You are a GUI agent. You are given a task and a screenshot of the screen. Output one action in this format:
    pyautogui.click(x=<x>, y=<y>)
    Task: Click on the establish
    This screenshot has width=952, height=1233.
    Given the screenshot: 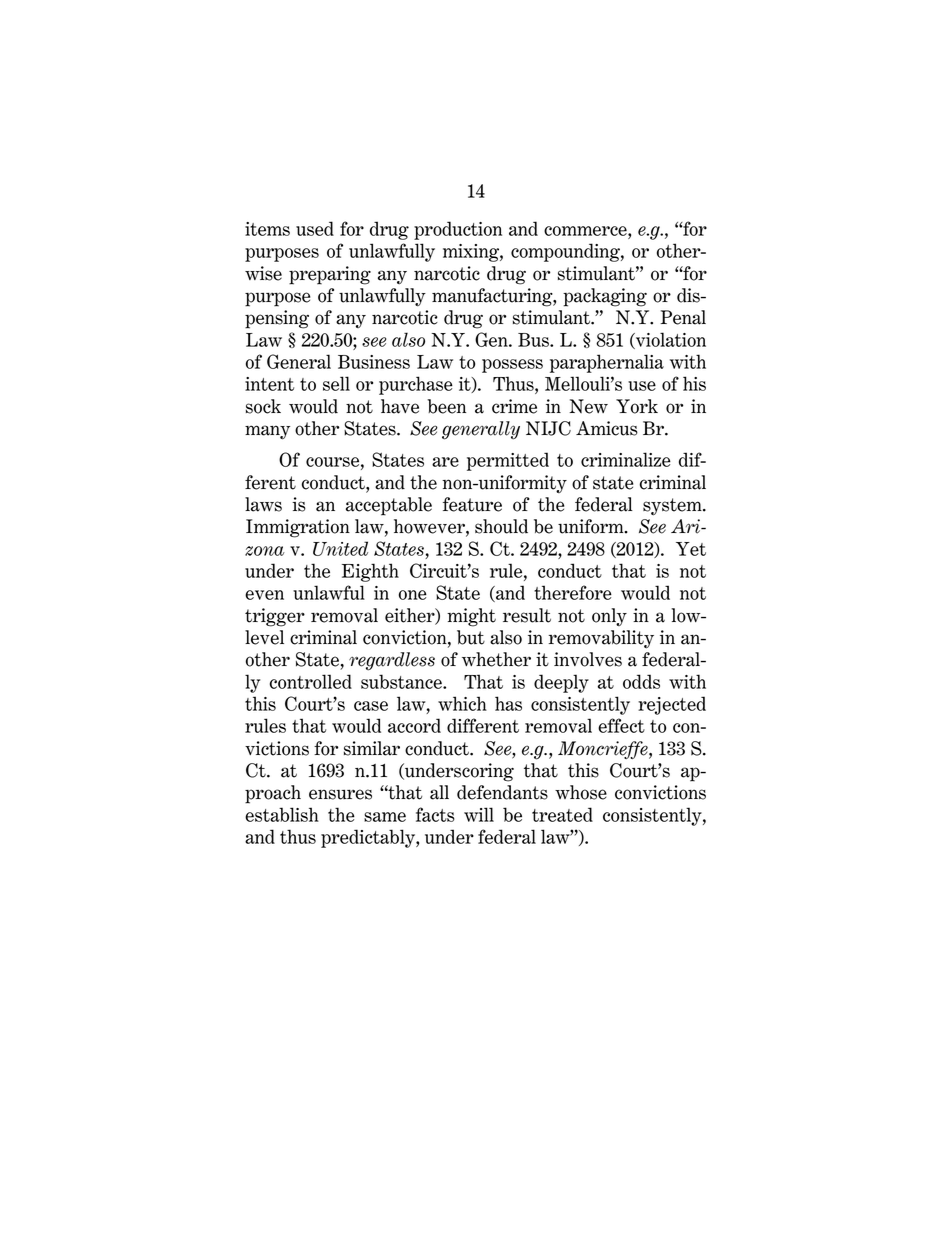 What is the action you would take?
    pyautogui.click(x=282, y=814)
